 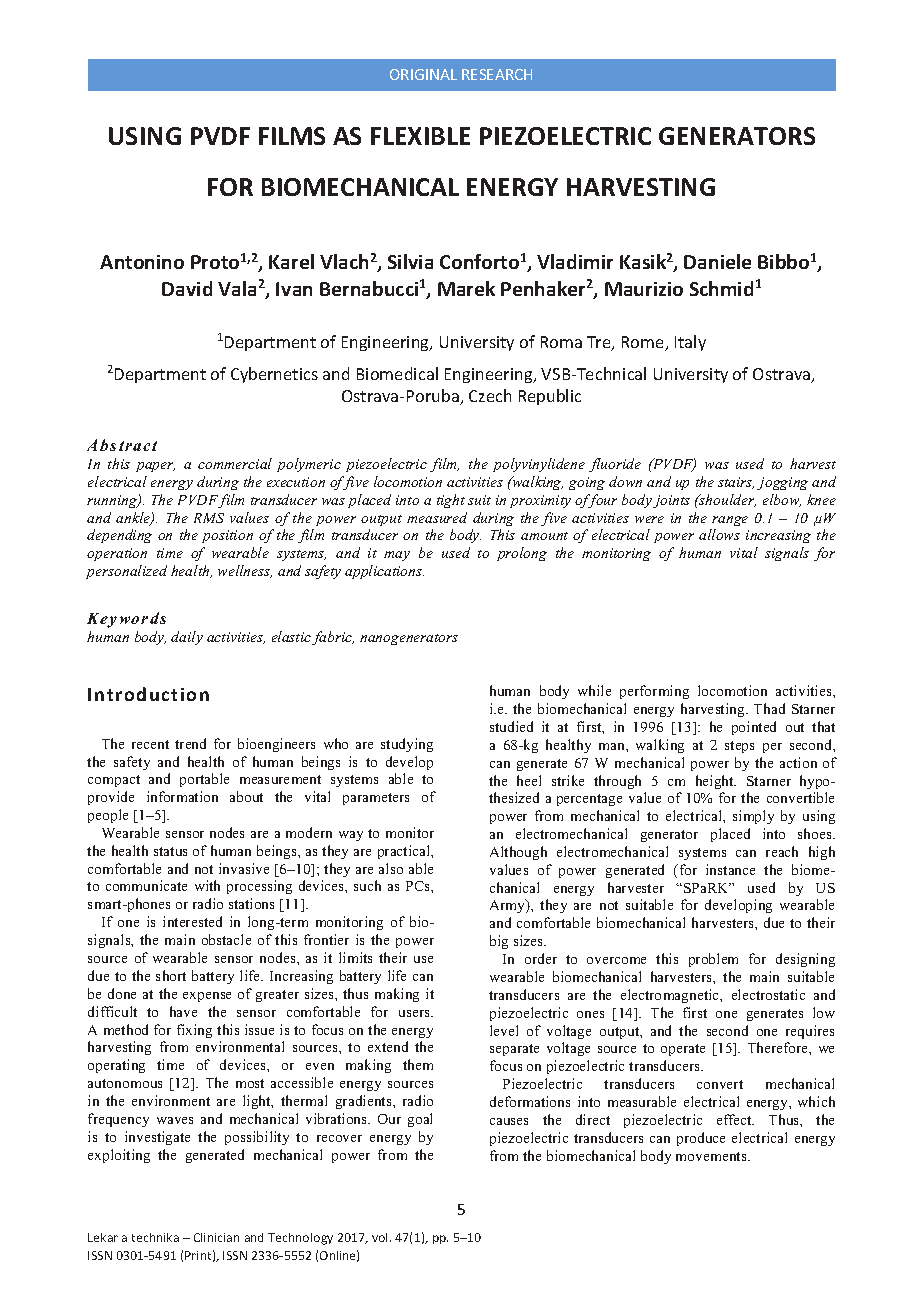 I want to click on Clinician, so click(x=216, y=1237).
